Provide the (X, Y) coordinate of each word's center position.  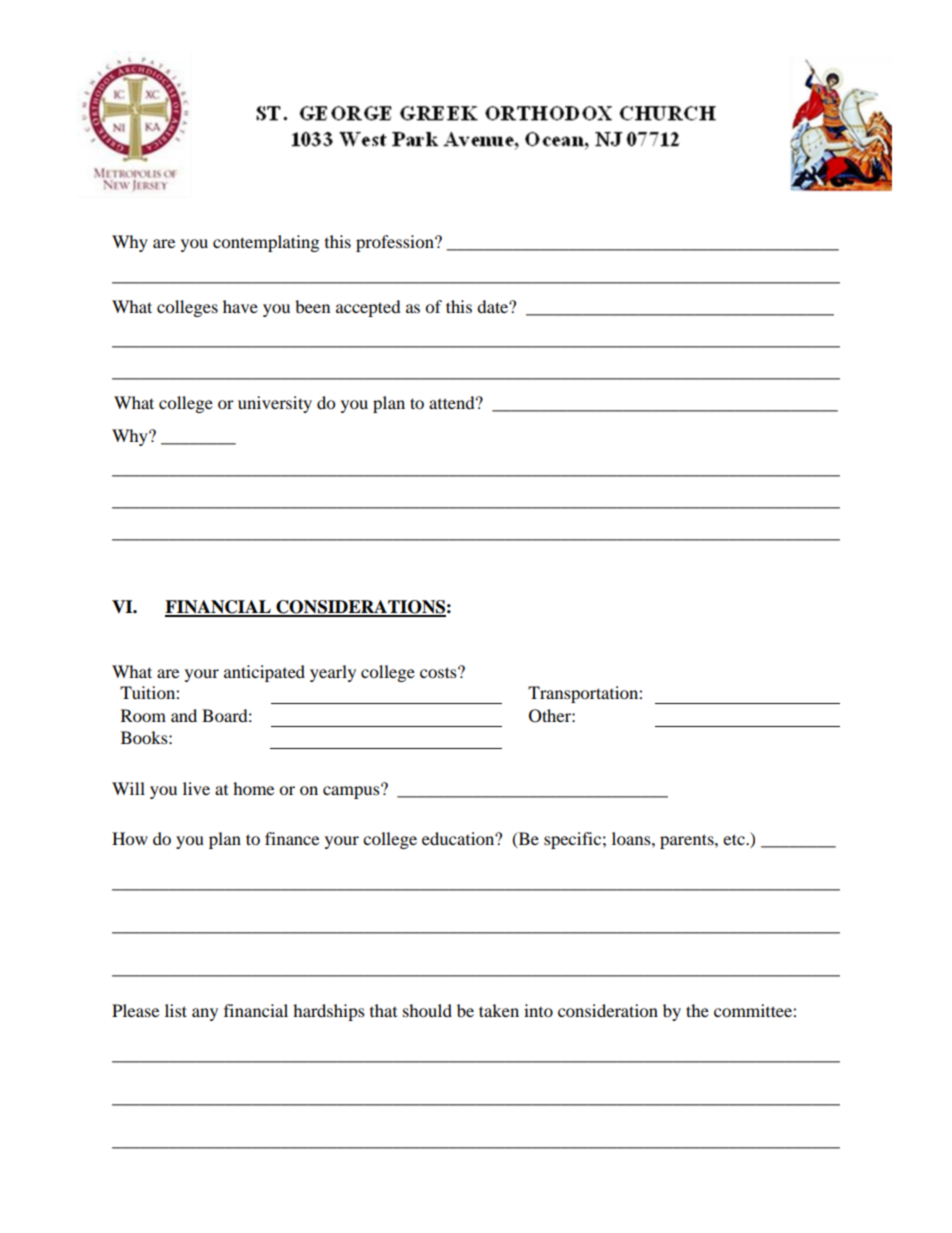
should (427, 1010)
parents (688, 841)
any (205, 1014)
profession (396, 243)
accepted (368, 308)
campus (352, 791)
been (312, 306)
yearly (333, 673)
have (240, 306)
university (275, 404)
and (184, 715)
